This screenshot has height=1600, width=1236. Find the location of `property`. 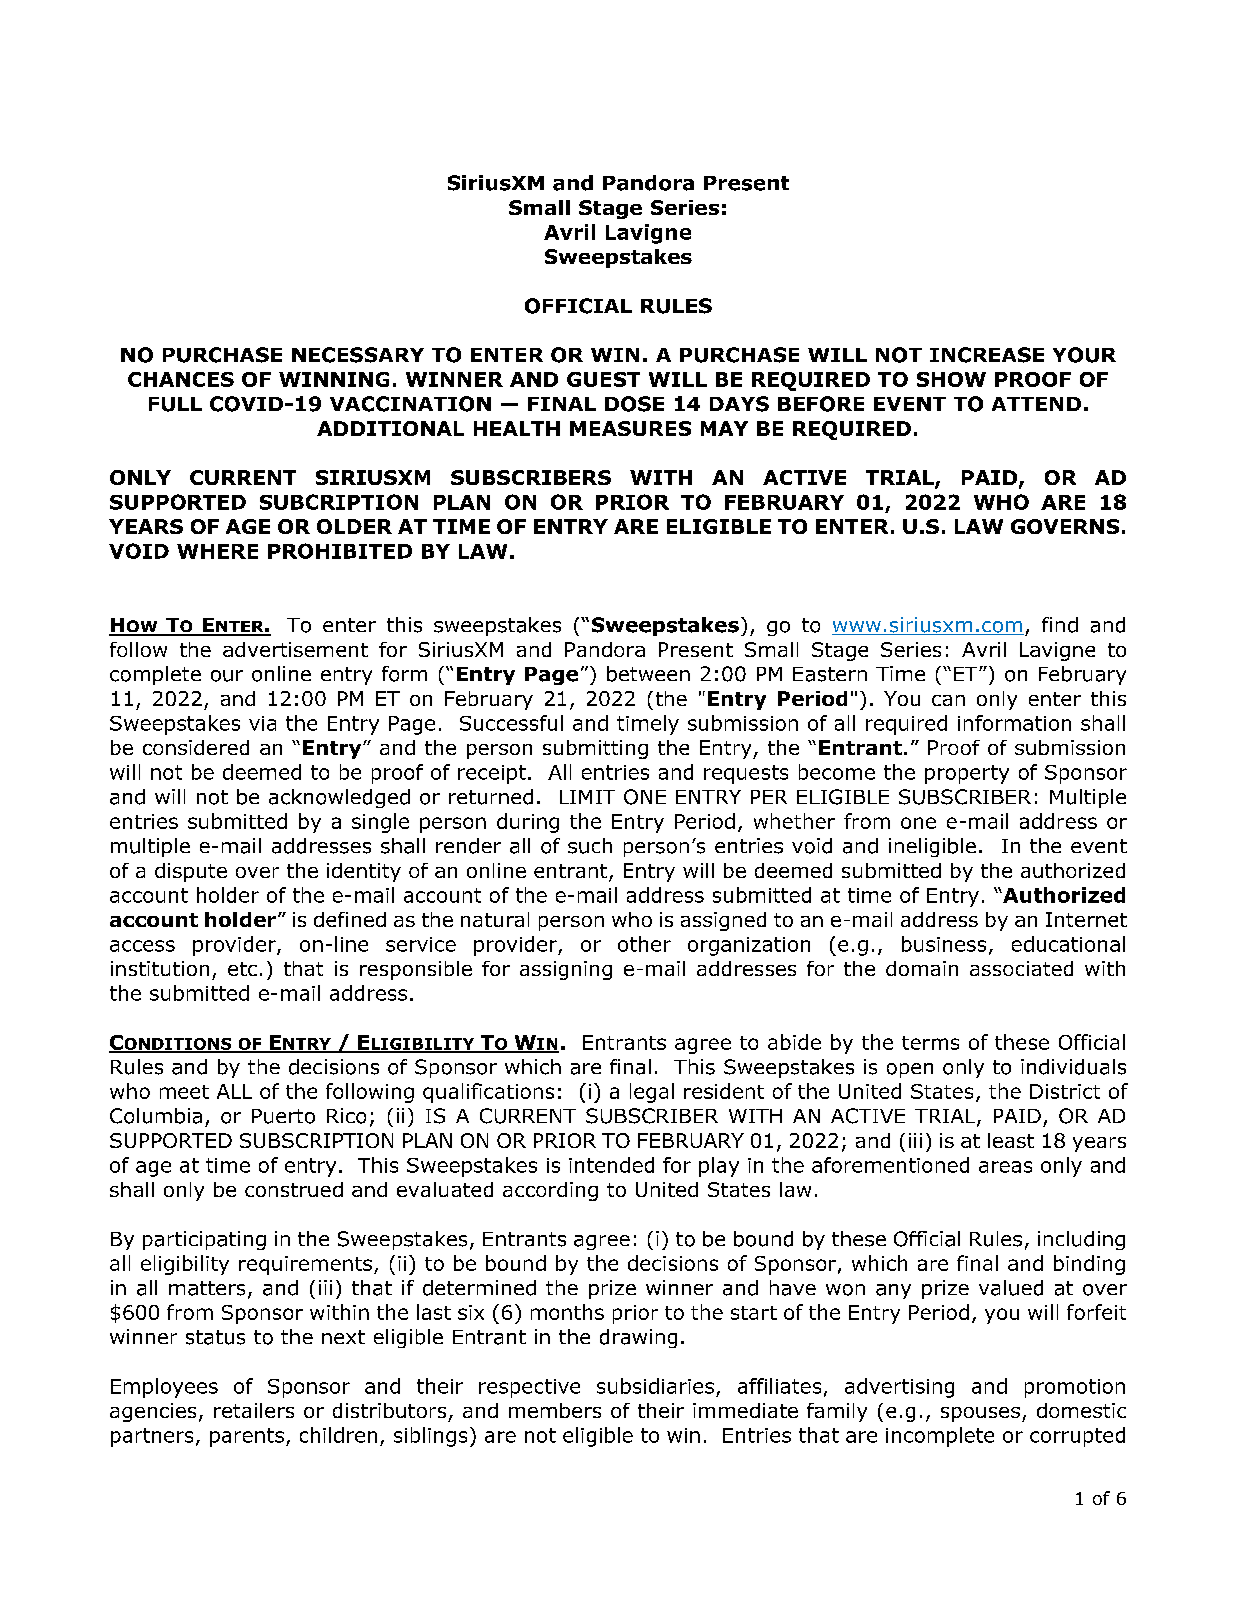

property is located at coordinates (967, 774).
